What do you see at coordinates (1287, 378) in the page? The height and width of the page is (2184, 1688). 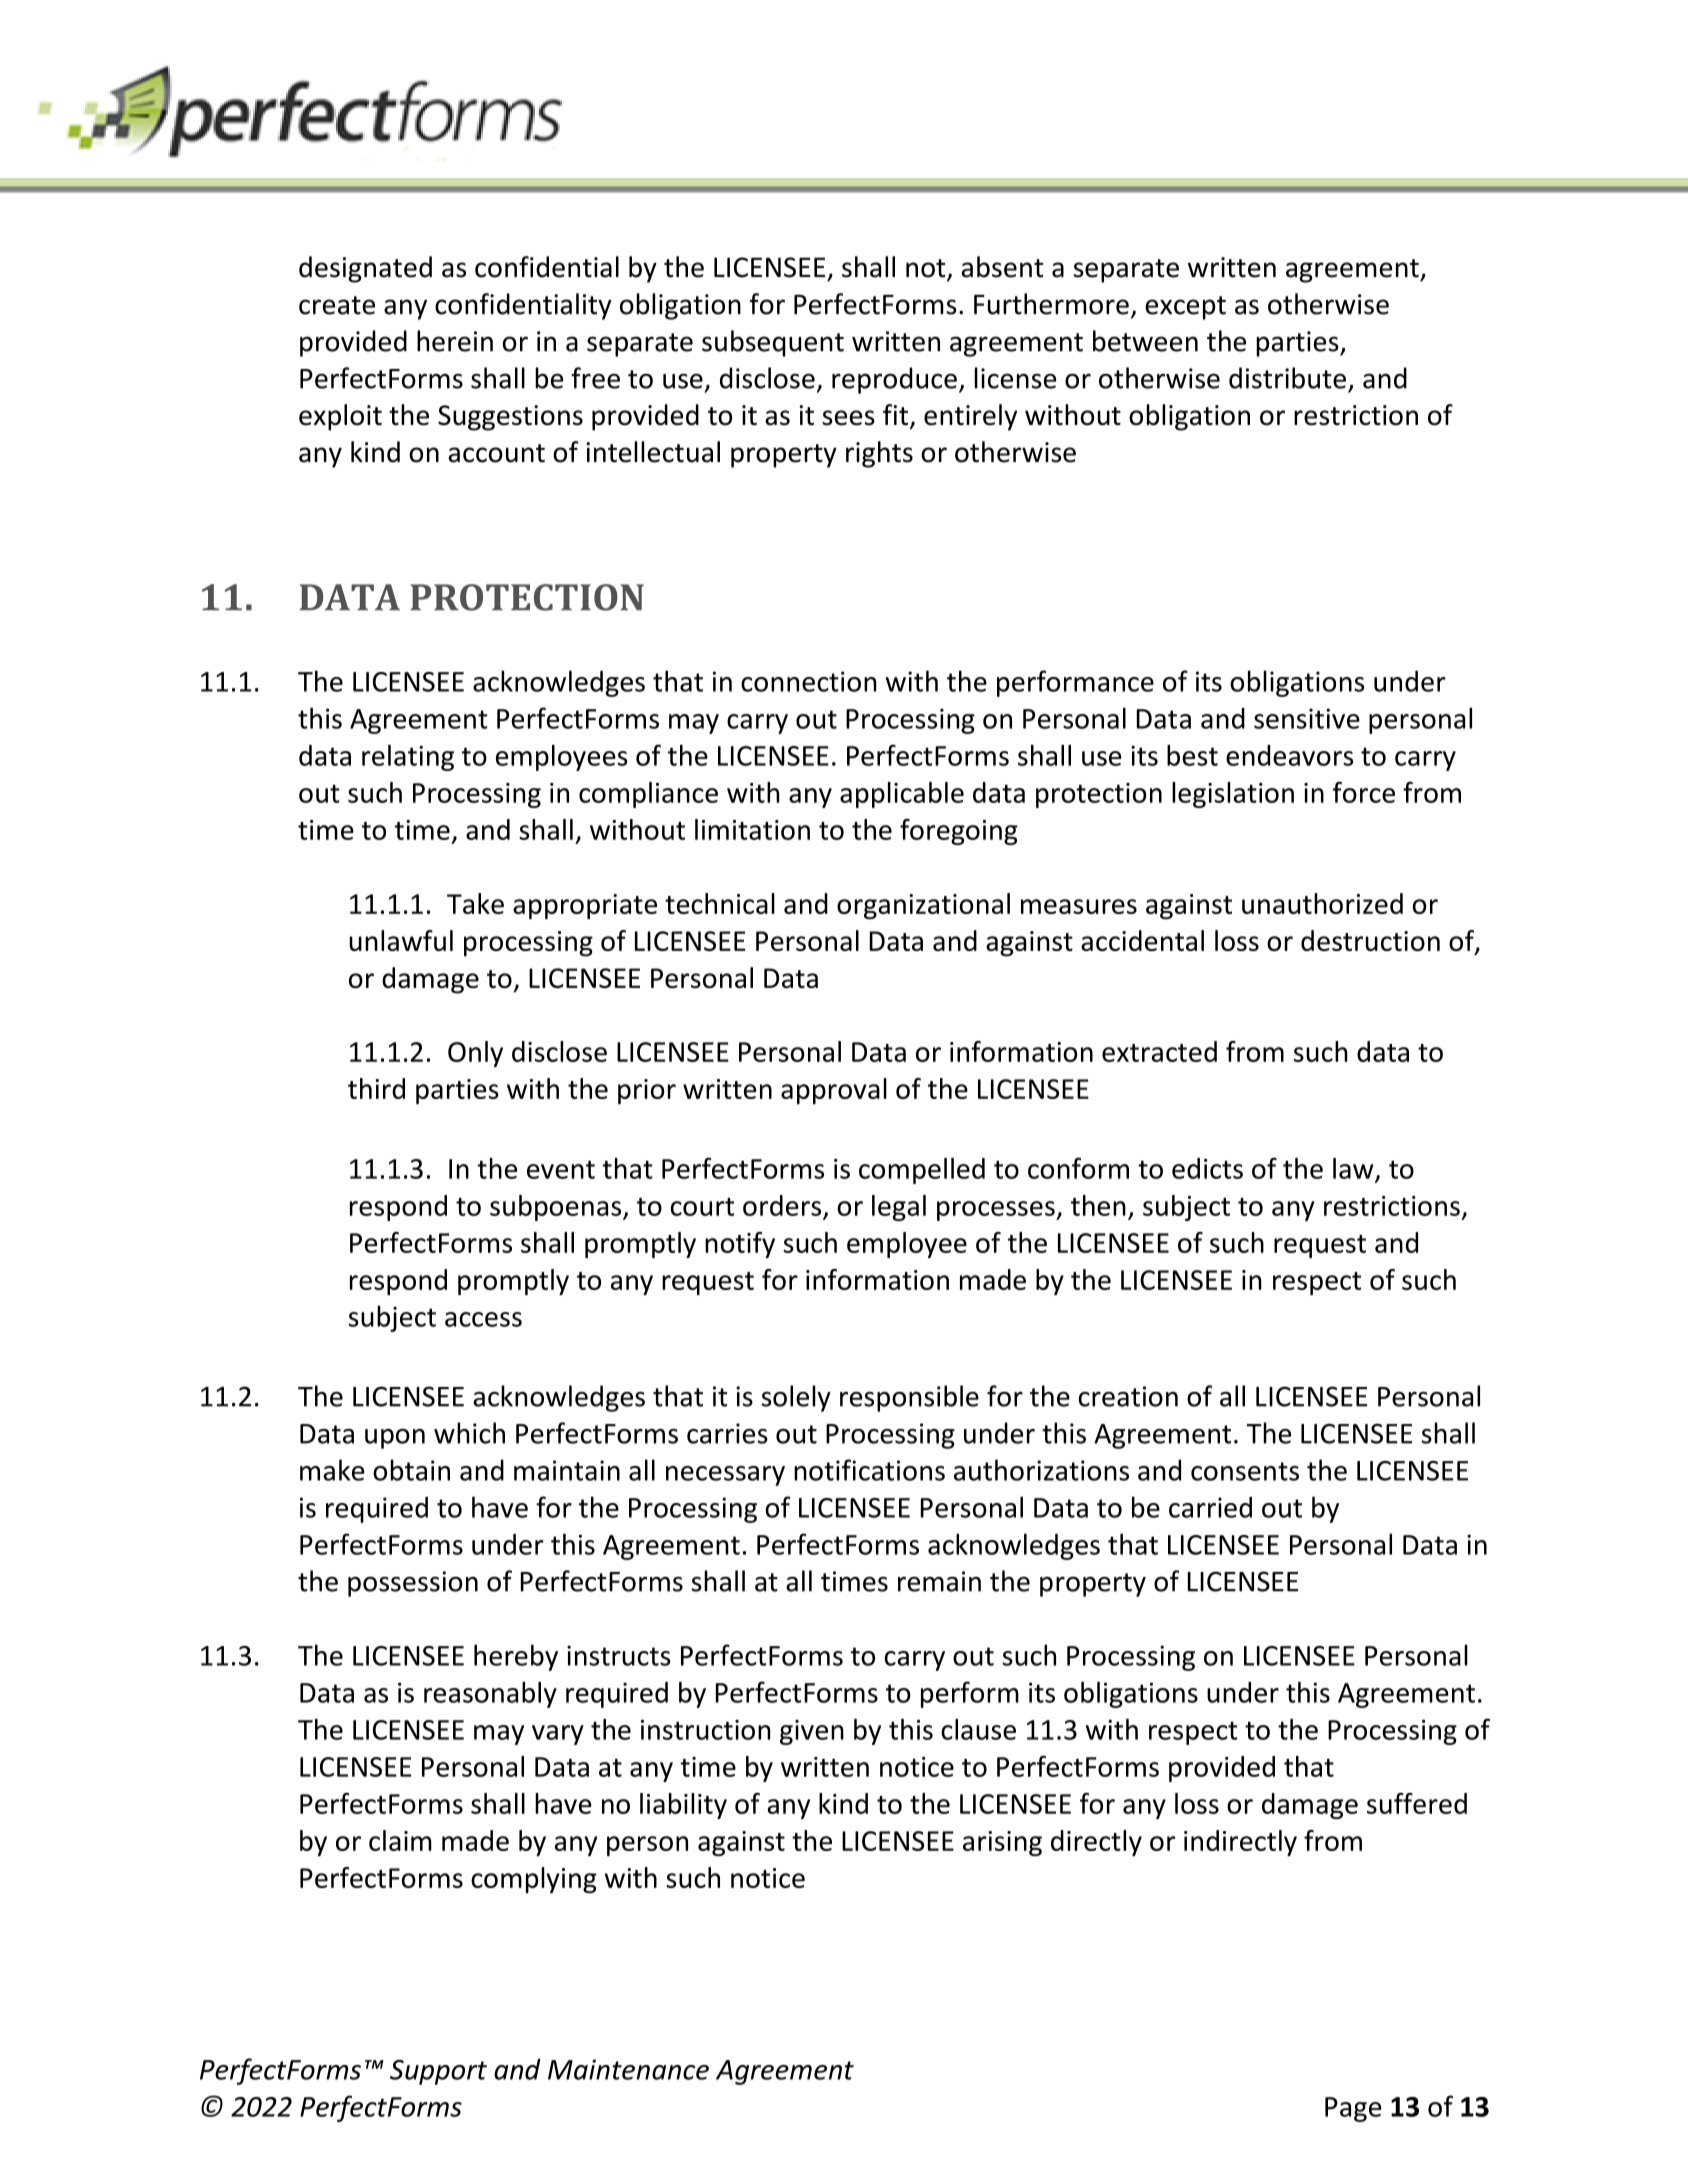 I see `distribute` at bounding box center [1287, 378].
